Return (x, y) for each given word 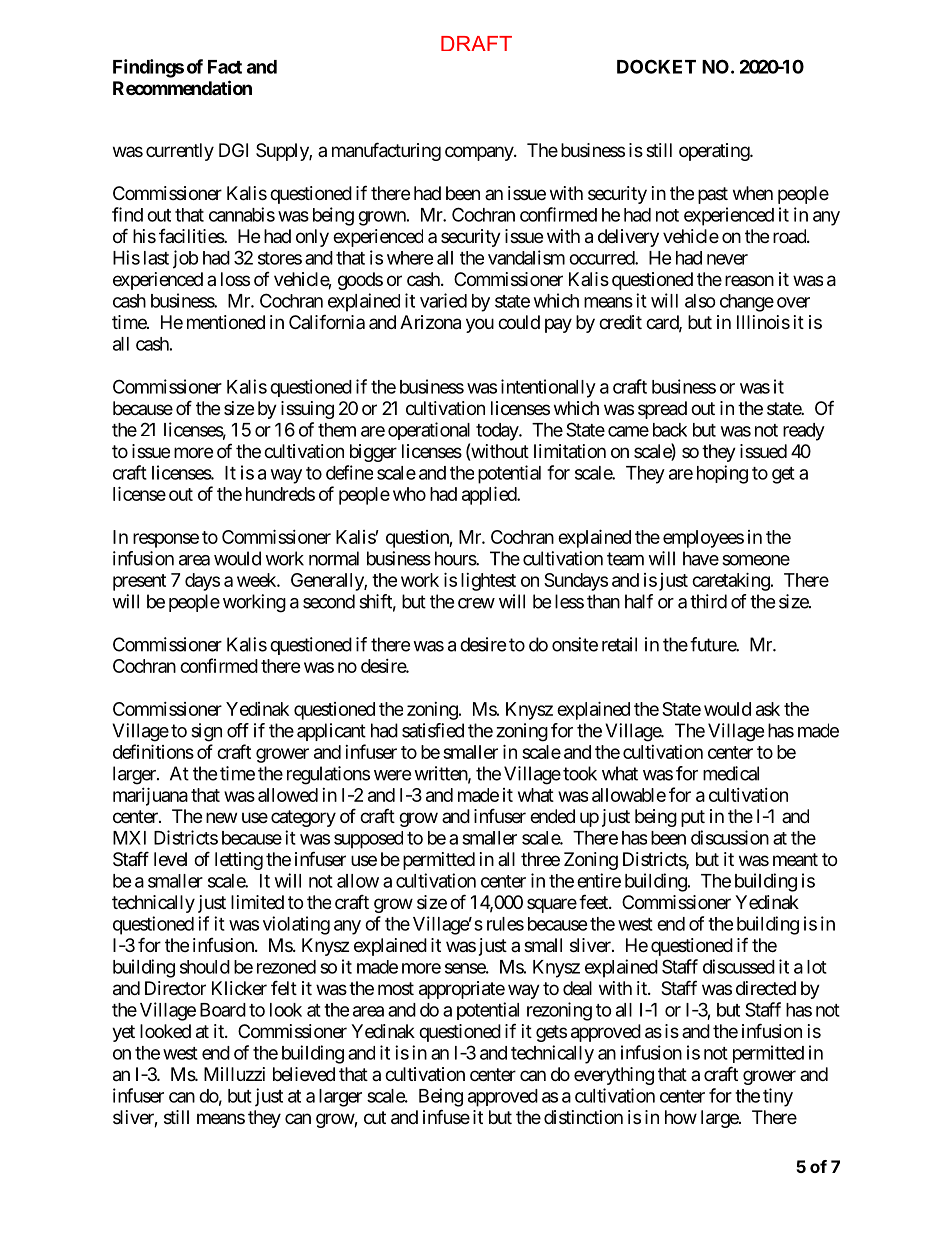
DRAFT (476, 43)
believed (304, 1074)
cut (375, 1117)
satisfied (433, 730)
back (670, 430)
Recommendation (182, 87)
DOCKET (656, 66)
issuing (307, 410)
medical (731, 773)
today (498, 432)
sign (206, 732)
